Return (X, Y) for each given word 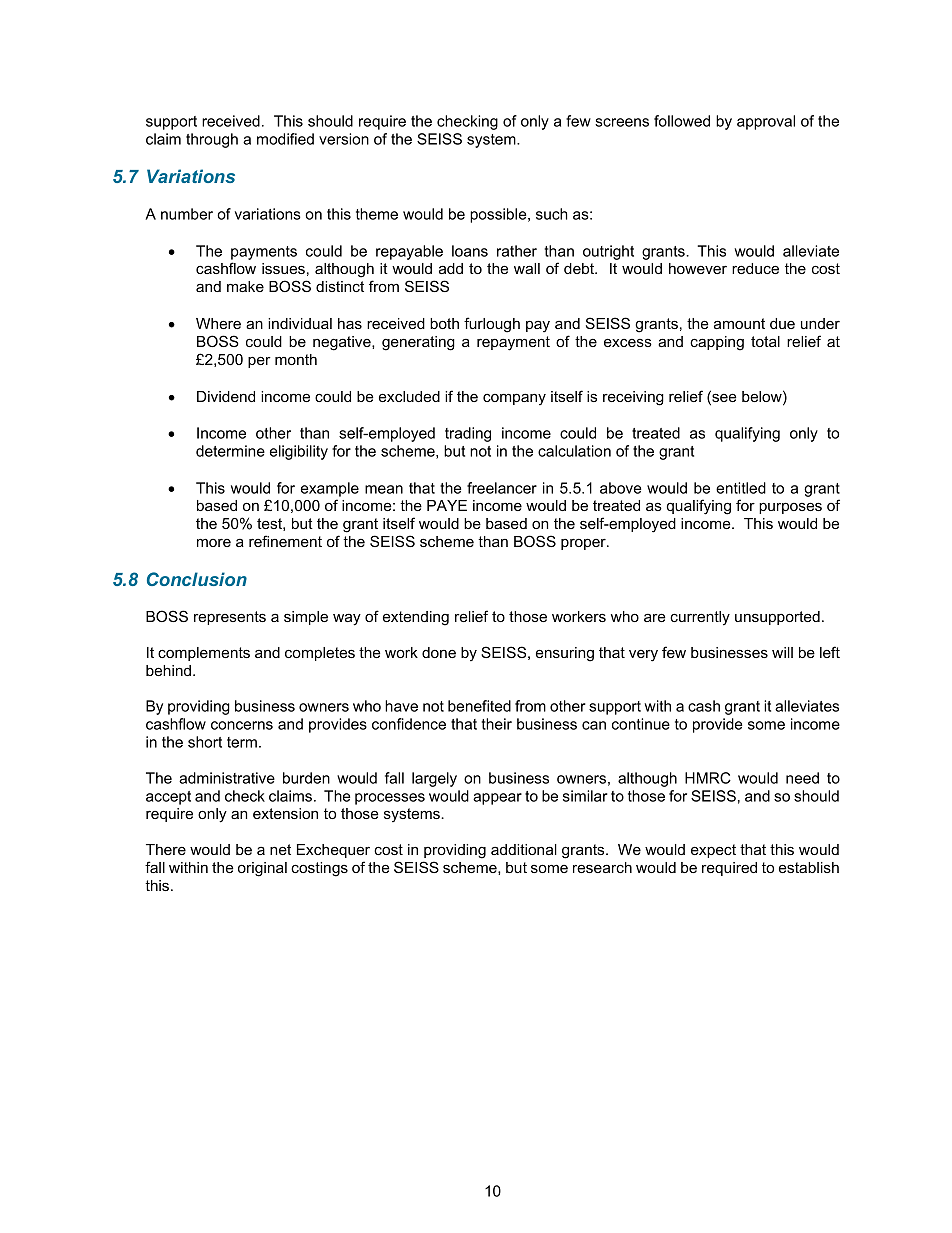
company (514, 399)
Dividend (226, 396)
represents (230, 618)
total (765, 341)
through (212, 140)
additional (524, 849)
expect (713, 851)
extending (416, 618)
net (280, 849)
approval (766, 122)
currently (700, 618)
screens (622, 122)
